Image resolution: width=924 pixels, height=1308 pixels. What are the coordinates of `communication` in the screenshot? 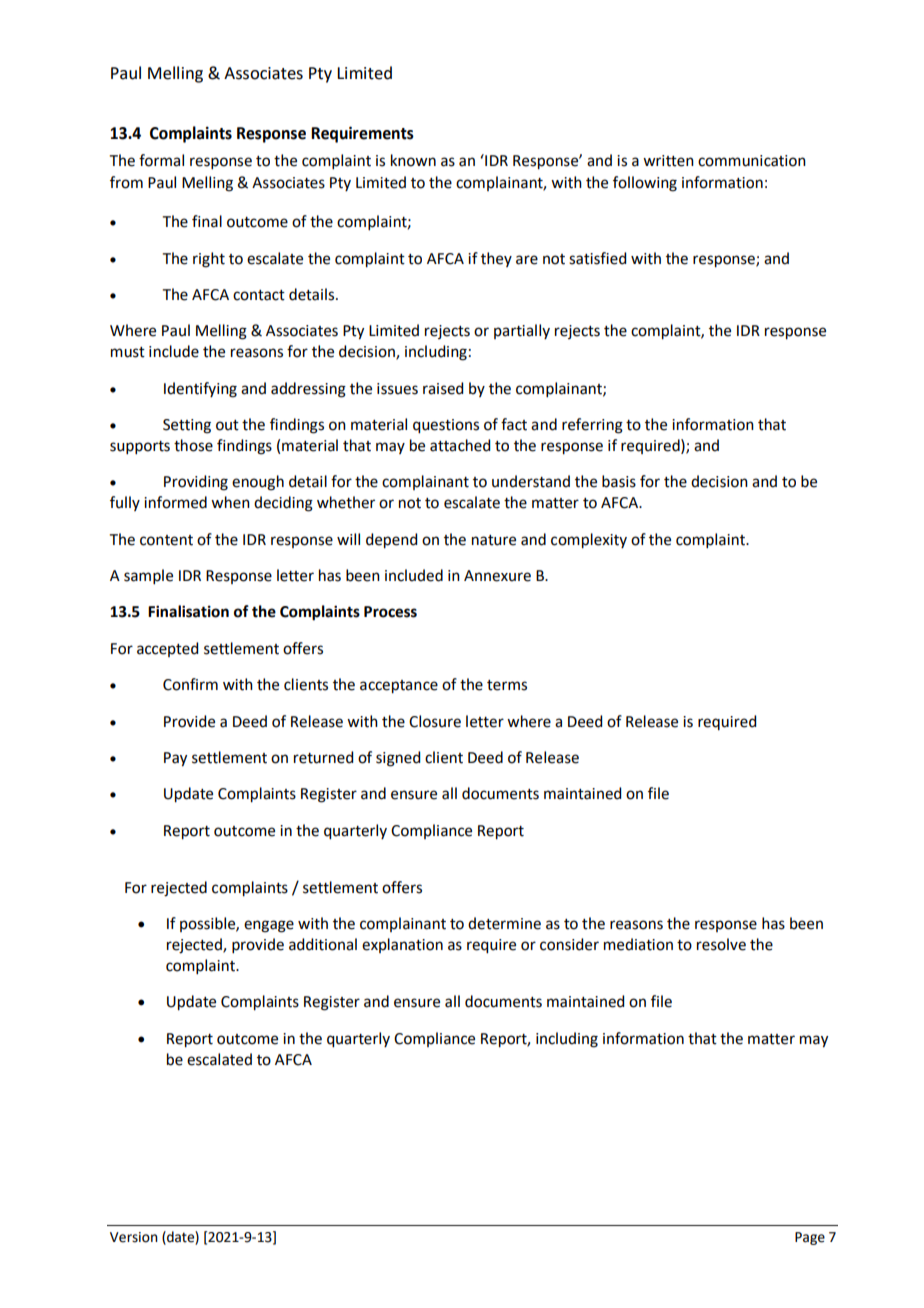 It's located at (752, 161).
